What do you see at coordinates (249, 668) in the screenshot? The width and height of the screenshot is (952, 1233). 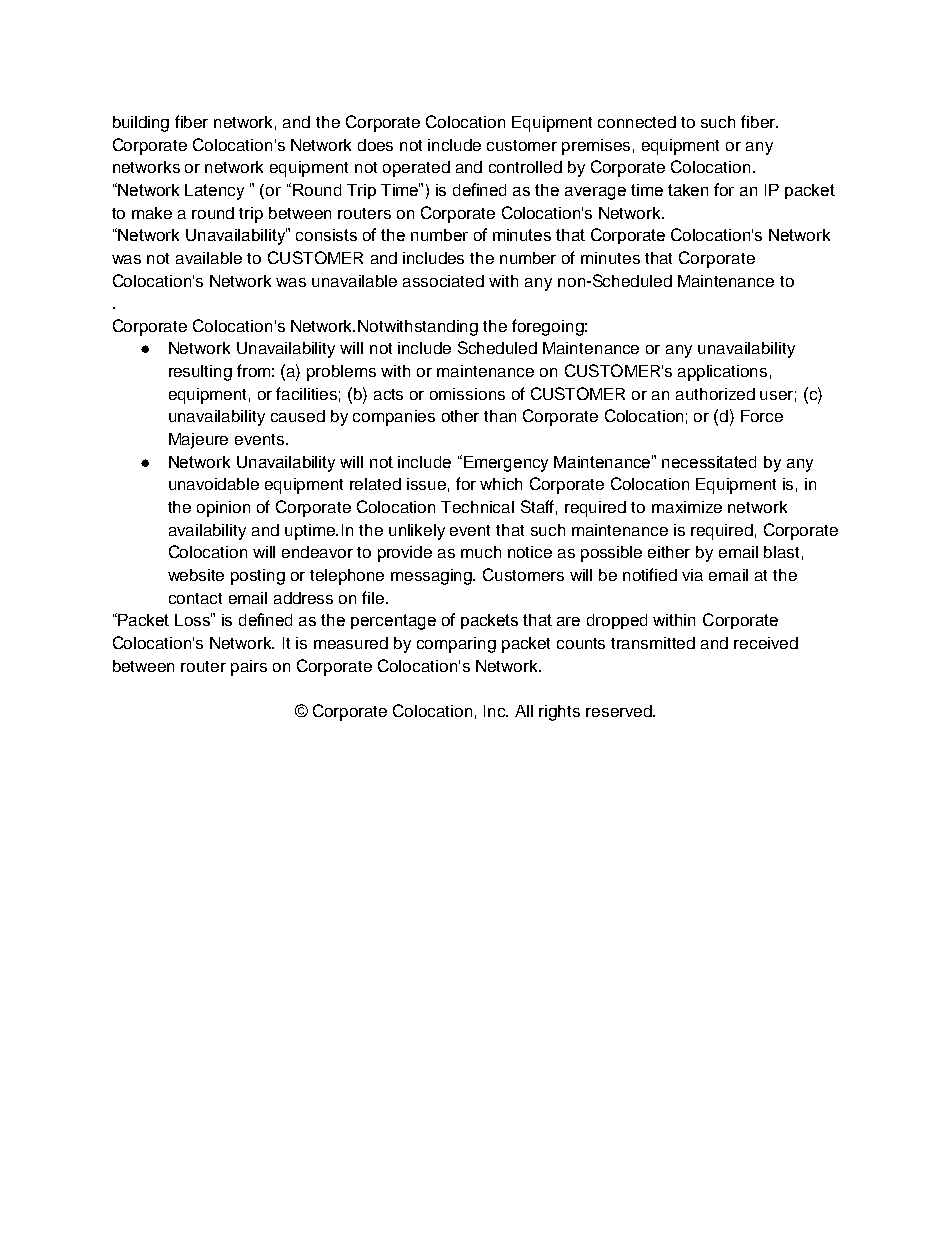 I see `pairs` at bounding box center [249, 668].
